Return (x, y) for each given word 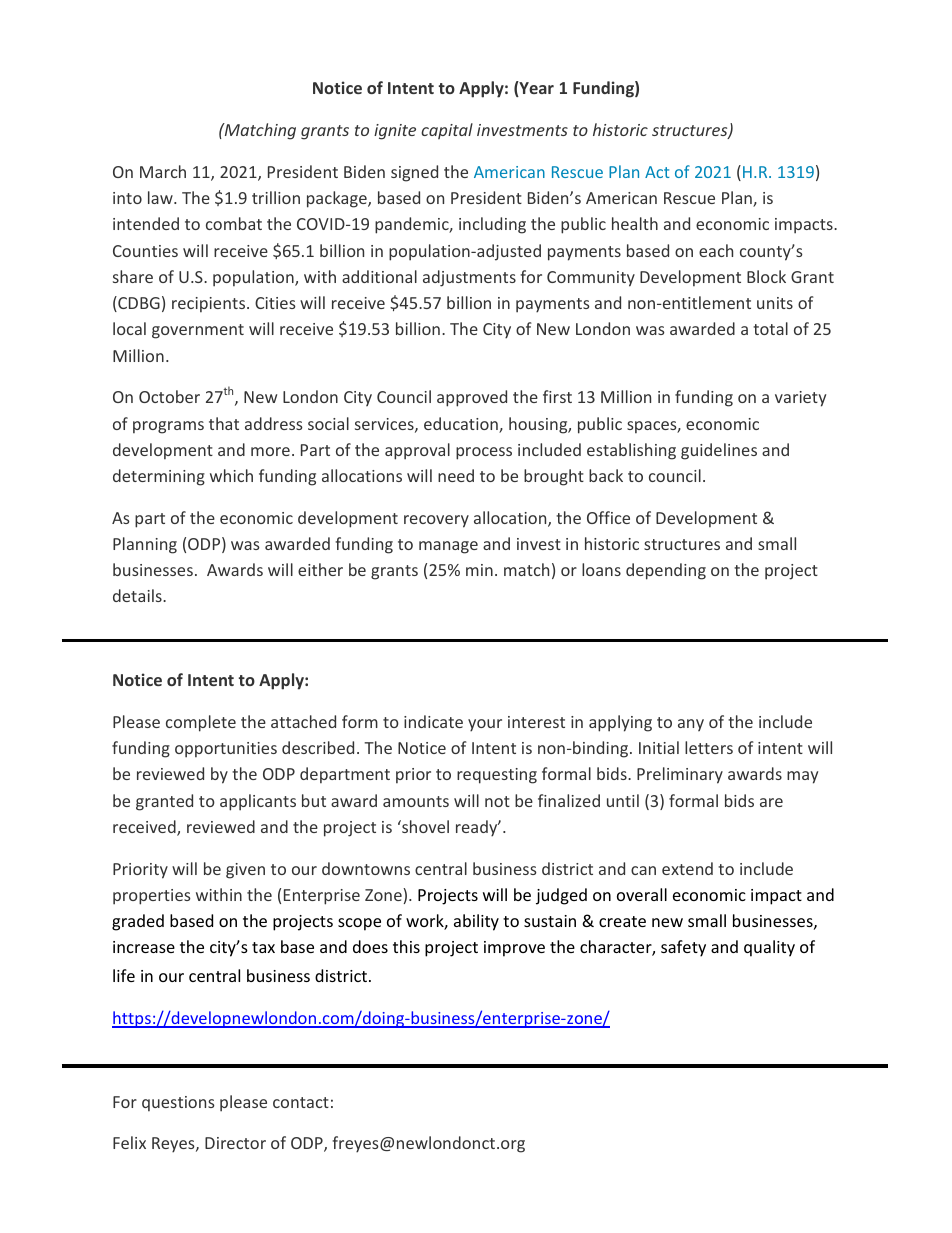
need (456, 475)
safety (683, 948)
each (716, 250)
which (231, 475)
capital (447, 131)
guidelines (719, 451)
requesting (497, 776)
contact (301, 1102)
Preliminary (680, 775)
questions (178, 1103)
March (163, 171)
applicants (258, 802)
